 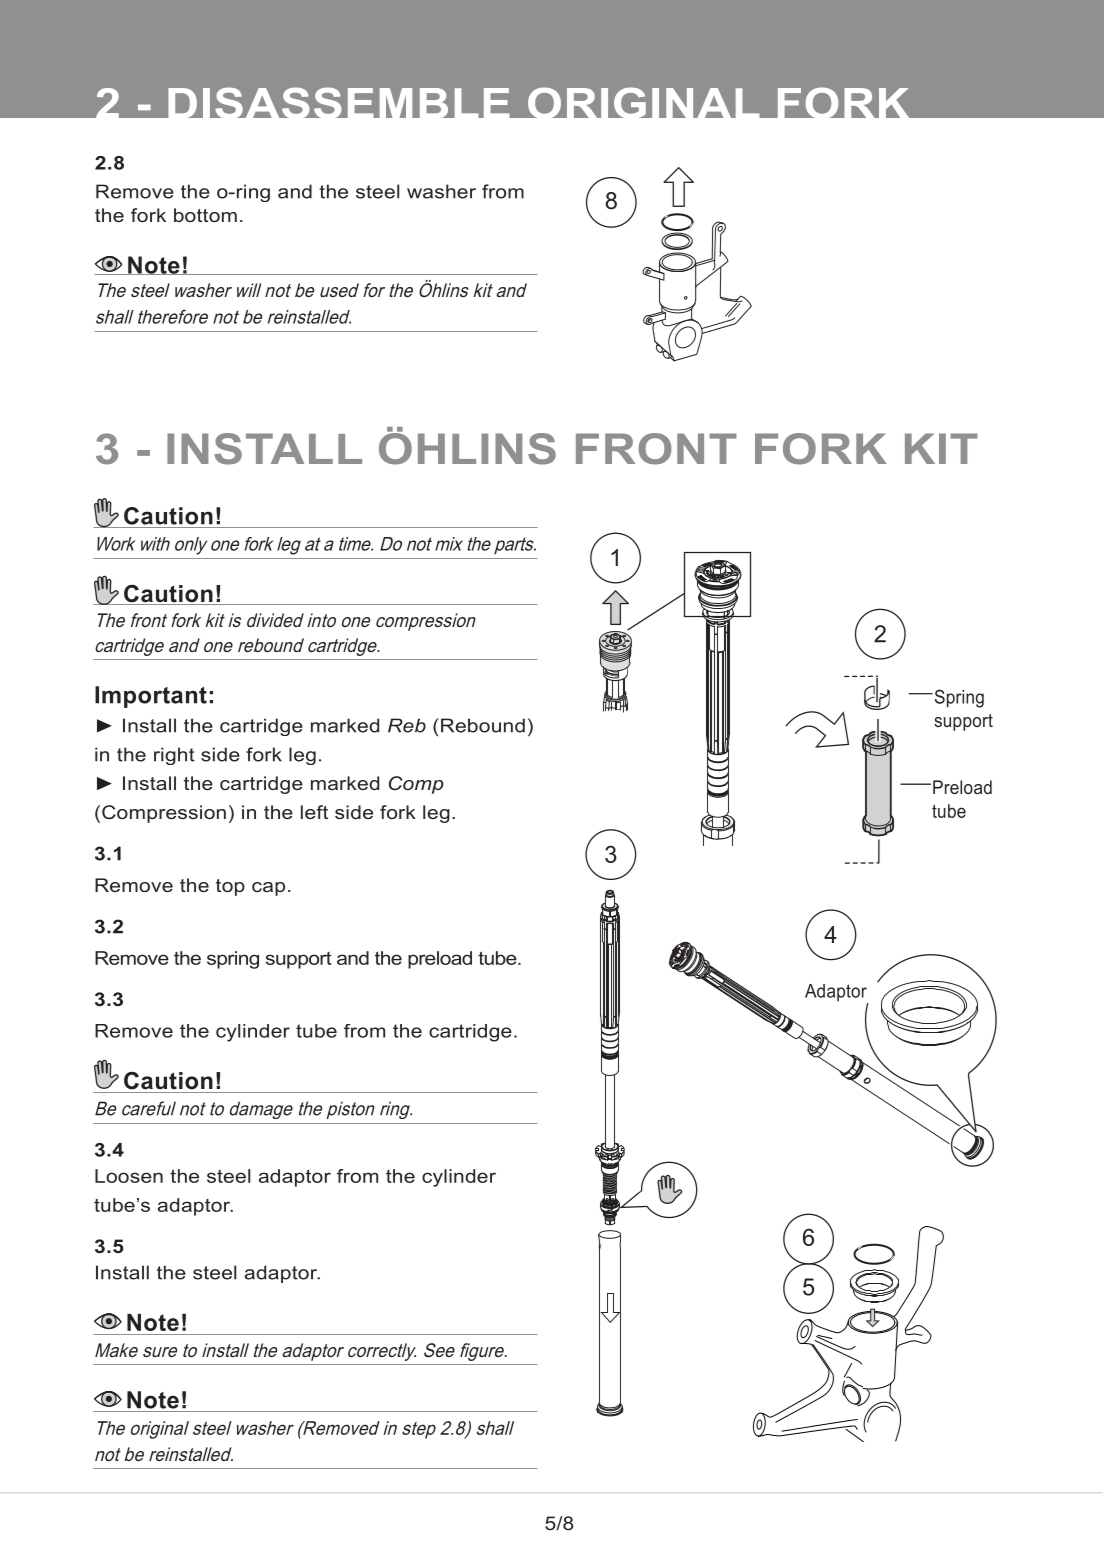 I want to click on cap, so click(x=268, y=889).
